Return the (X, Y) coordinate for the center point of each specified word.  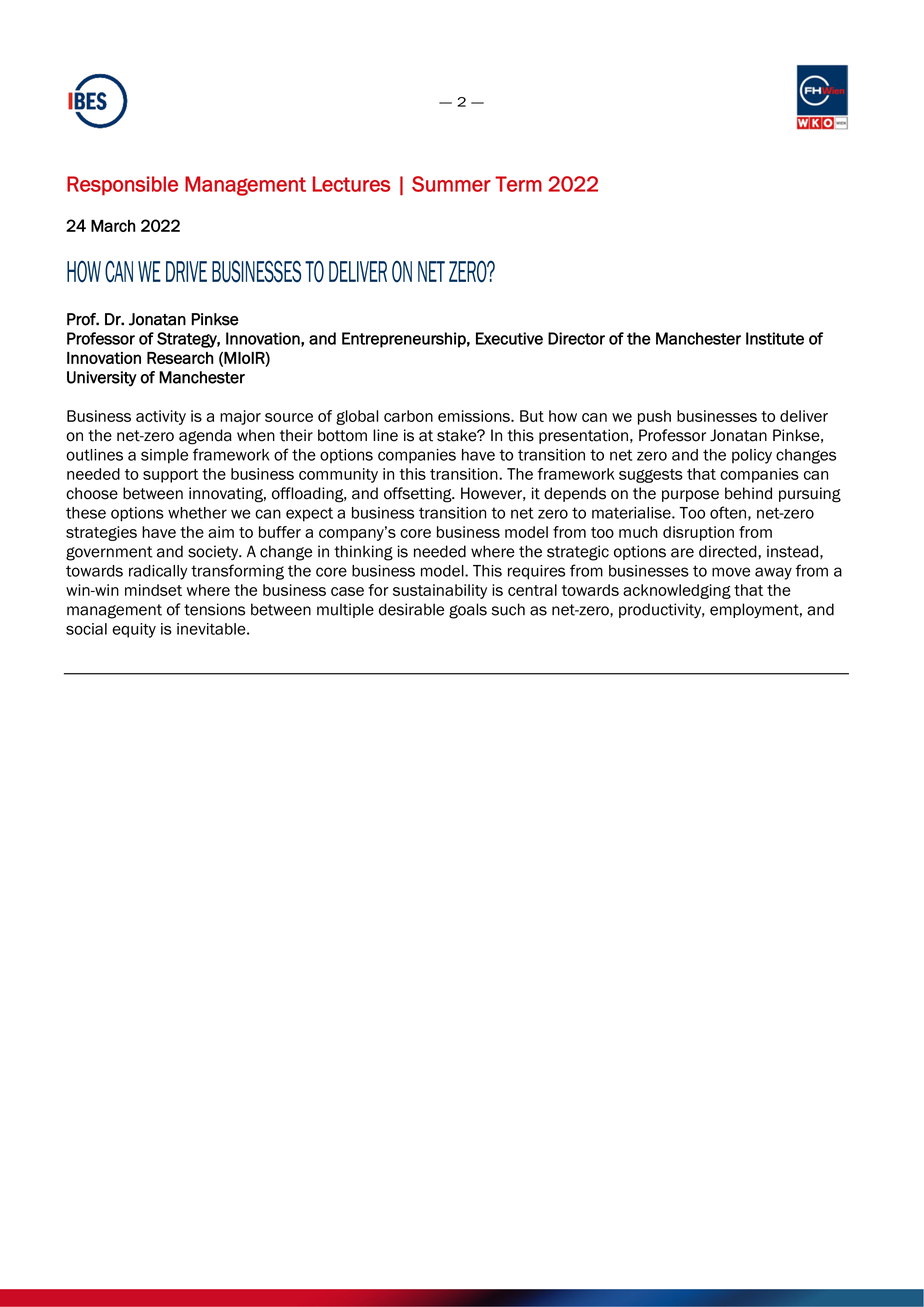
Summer (451, 184)
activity (161, 417)
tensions (214, 609)
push (654, 417)
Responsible (122, 186)
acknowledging (677, 591)
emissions (475, 416)
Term (518, 184)
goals (468, 611)
